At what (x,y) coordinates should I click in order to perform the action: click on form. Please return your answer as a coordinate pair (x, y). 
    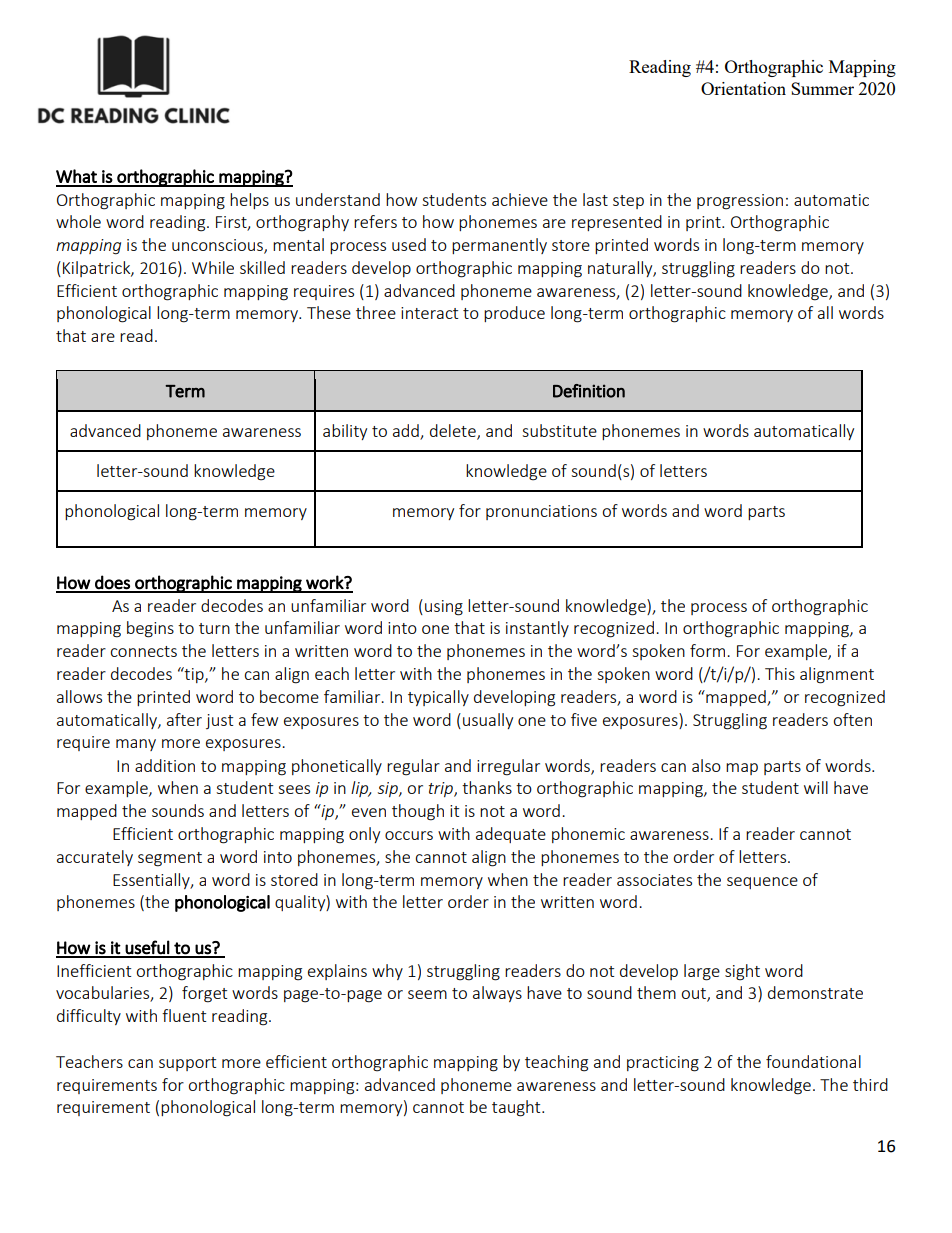
    Looking at the image, I should click on (709, 650).
